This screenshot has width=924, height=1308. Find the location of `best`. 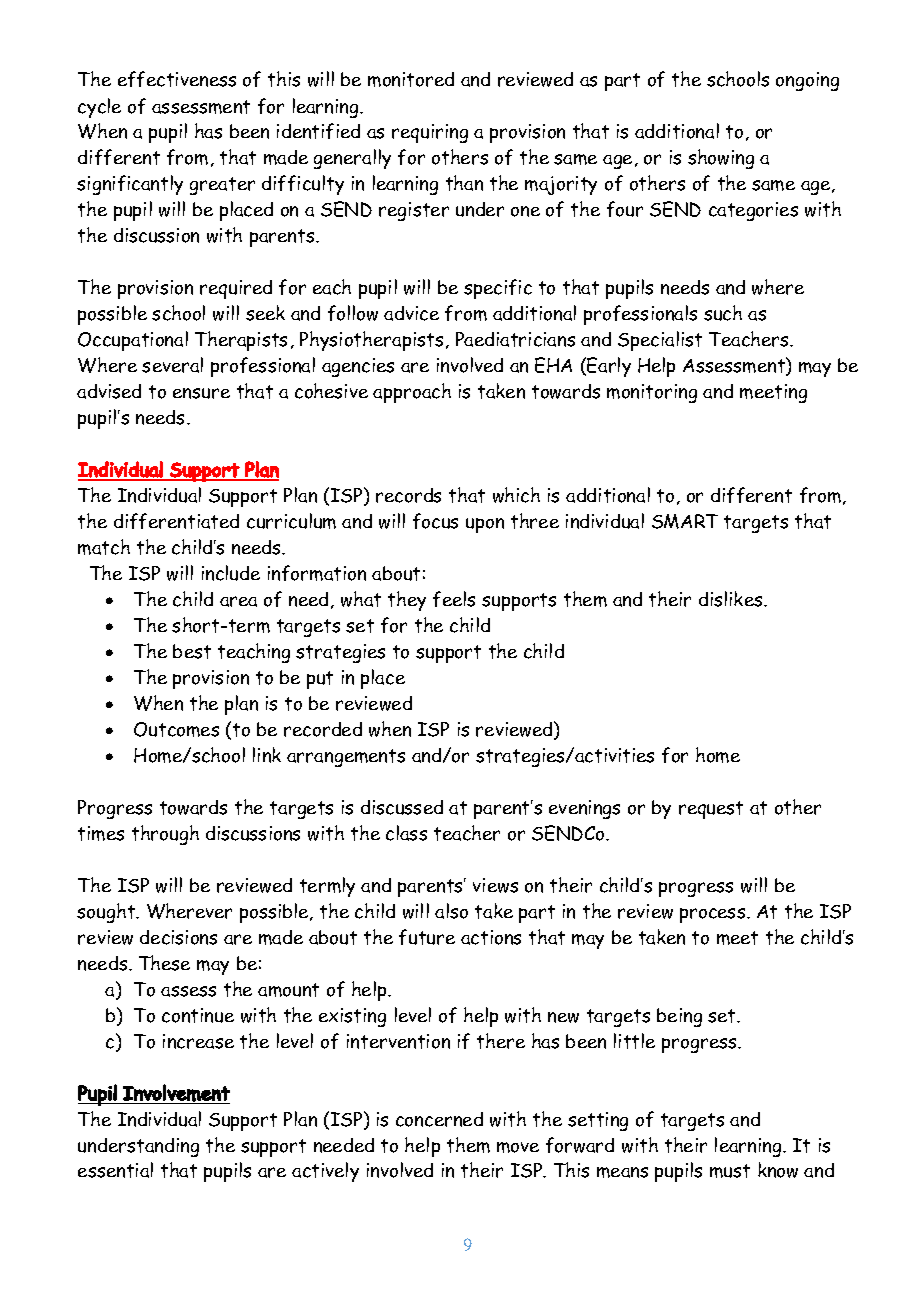

best is located at coordinates (192, 651).
